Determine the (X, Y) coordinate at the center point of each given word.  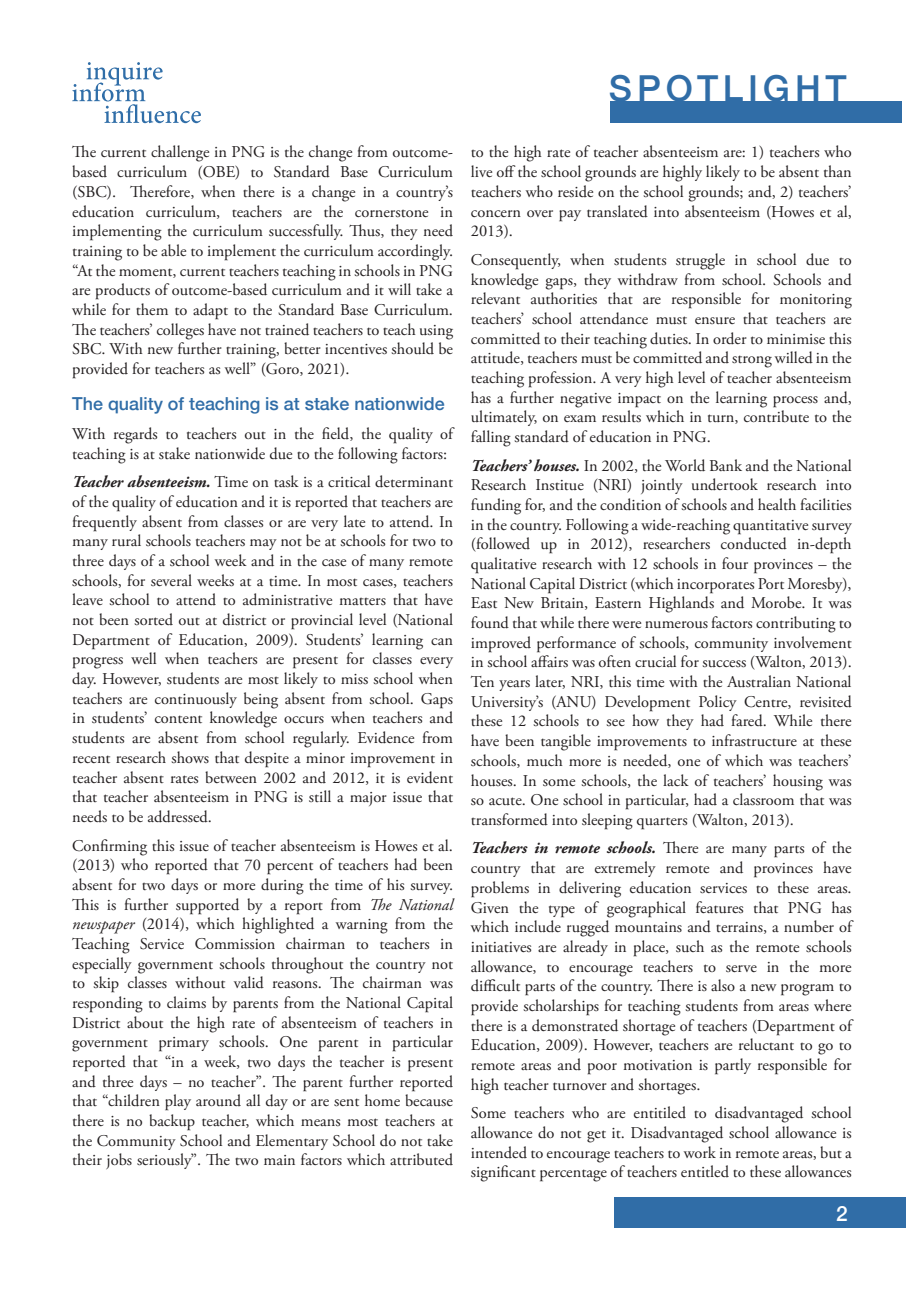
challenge (180, 153)
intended (499, 1152)
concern (496, 213)
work (700, 1152)
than (837, 171)
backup (172, 1122)
